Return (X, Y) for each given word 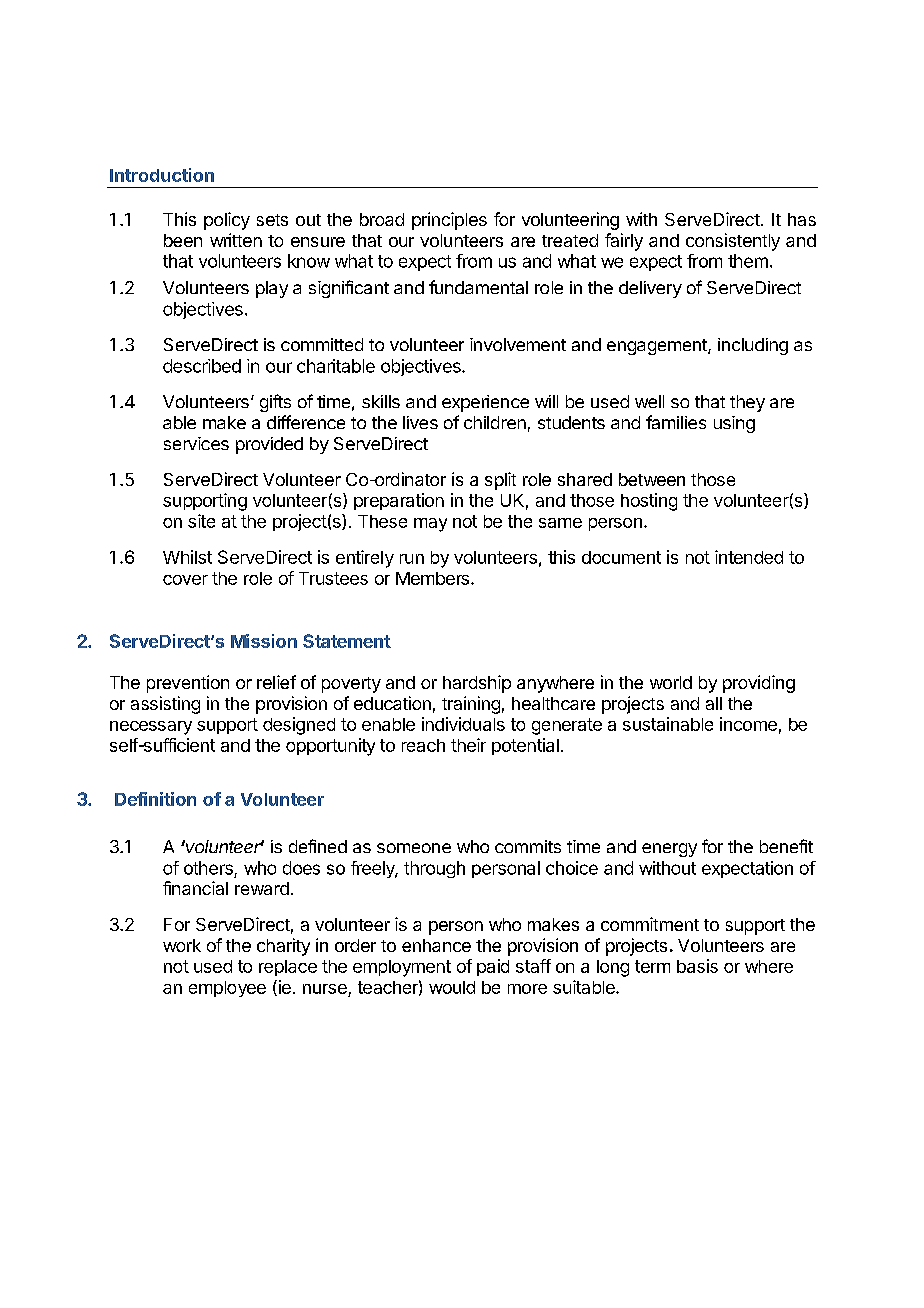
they (747, 403)
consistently (733, 242)
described (202, 366)
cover (185, 580)
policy (227, 221)
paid (493, 967)
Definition (155, 799)
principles (449, 221)
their (468, 745)
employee (227, 989)
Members (432, 578)
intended (749, 557)
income (748, 724)
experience (485, 403)
